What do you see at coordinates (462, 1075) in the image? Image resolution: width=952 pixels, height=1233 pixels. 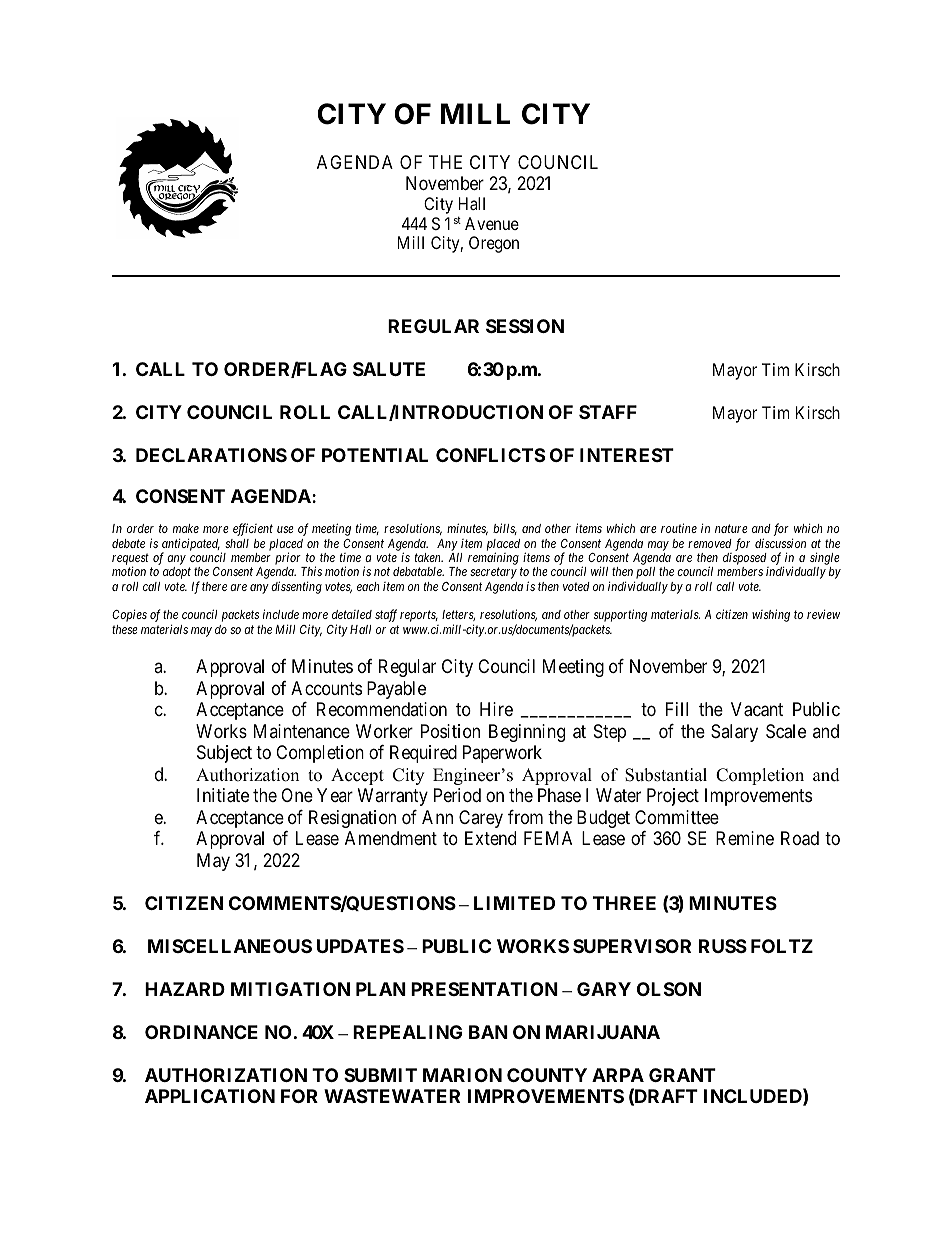 I see `MARION` at bounding box center [462, 1075].
